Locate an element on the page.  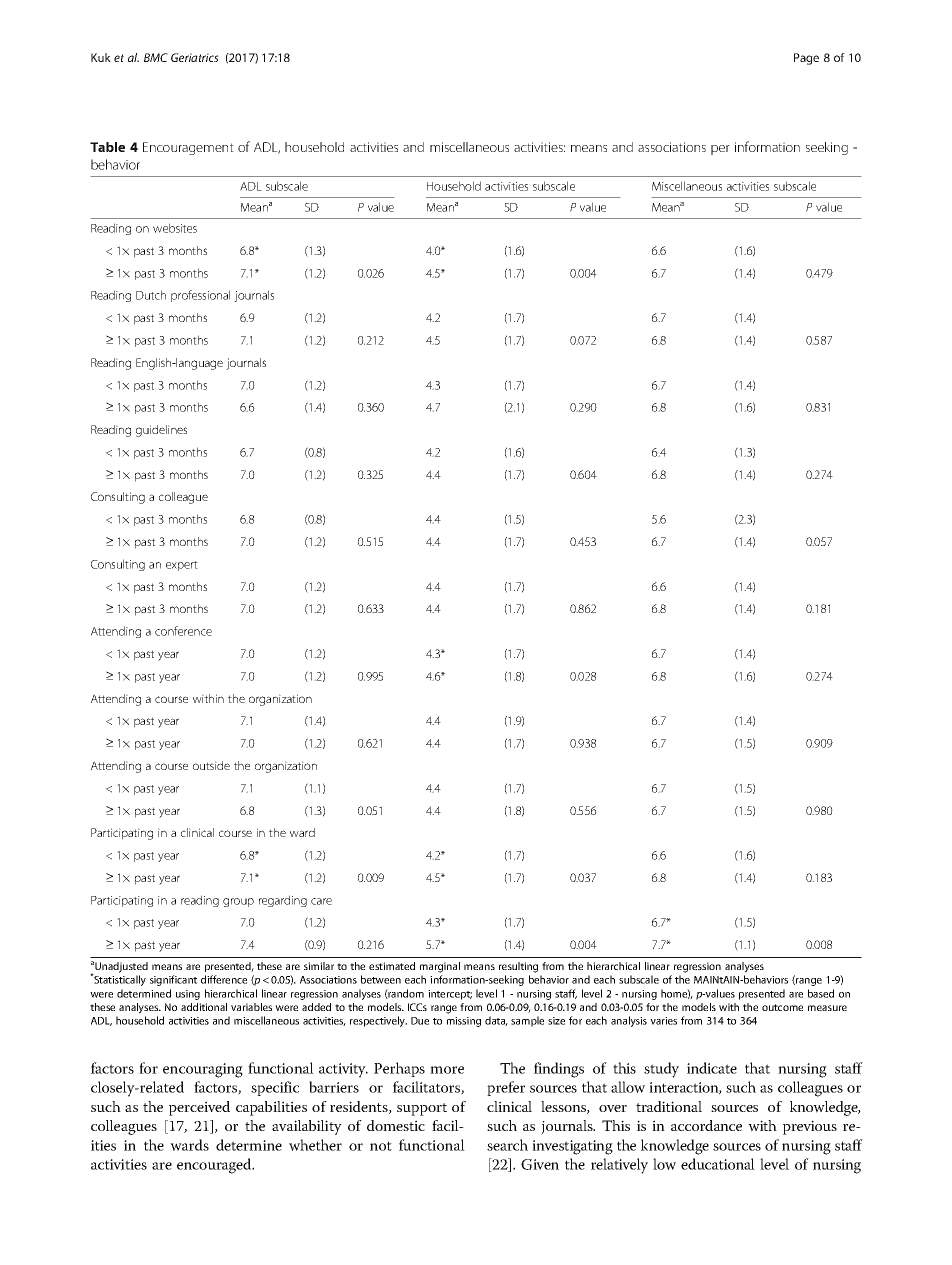
accordance is located at coordinates (706, 1125).
